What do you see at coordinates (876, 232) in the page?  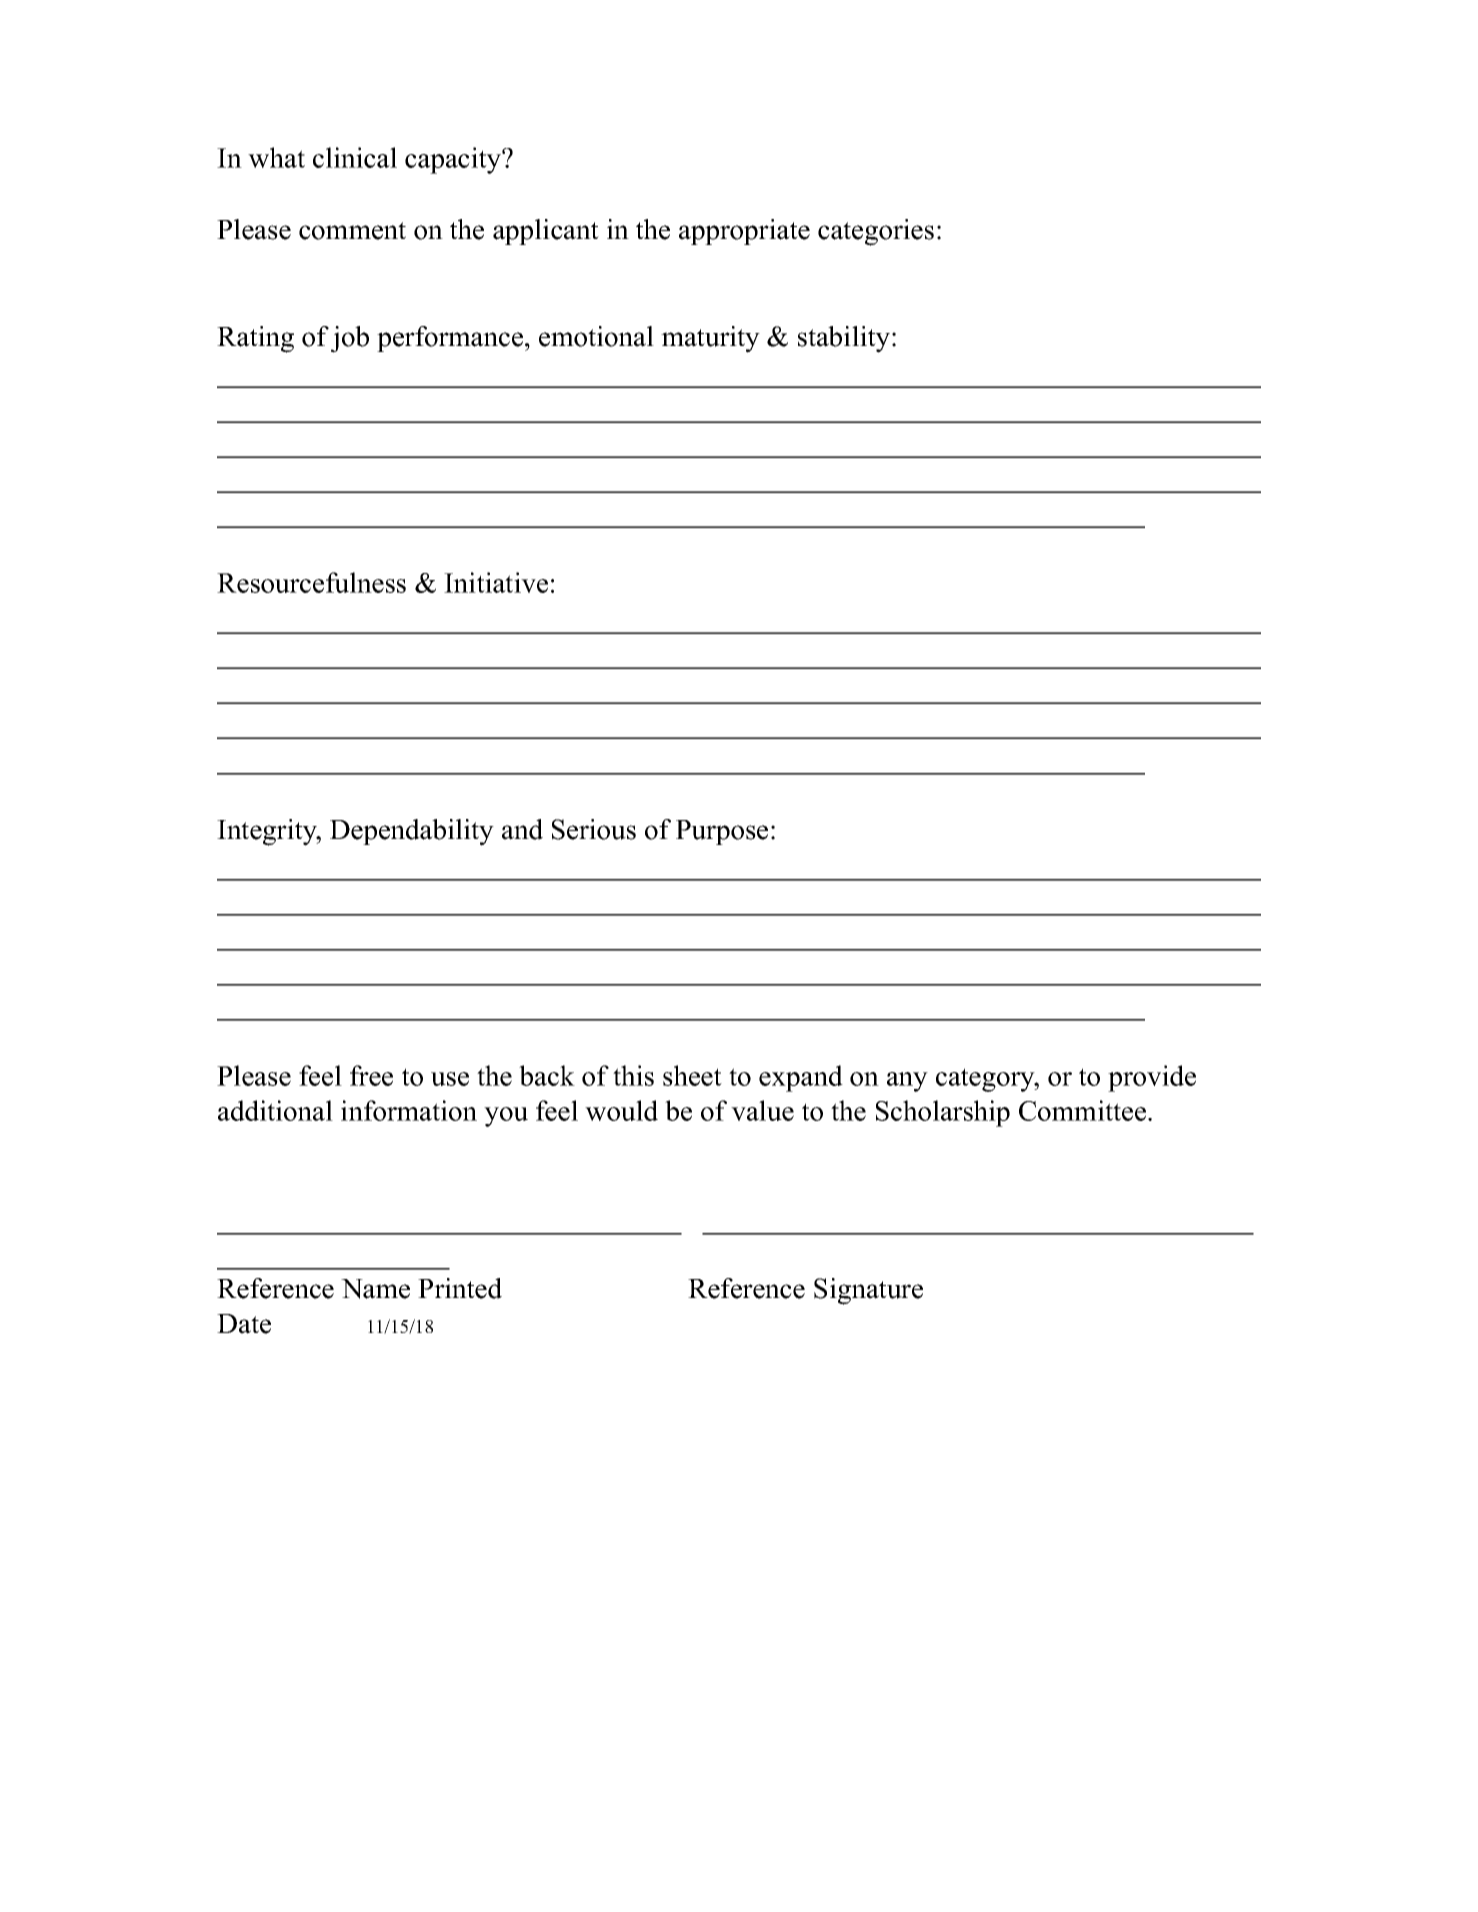 I see `categories` at bounding box center [876, 232].
